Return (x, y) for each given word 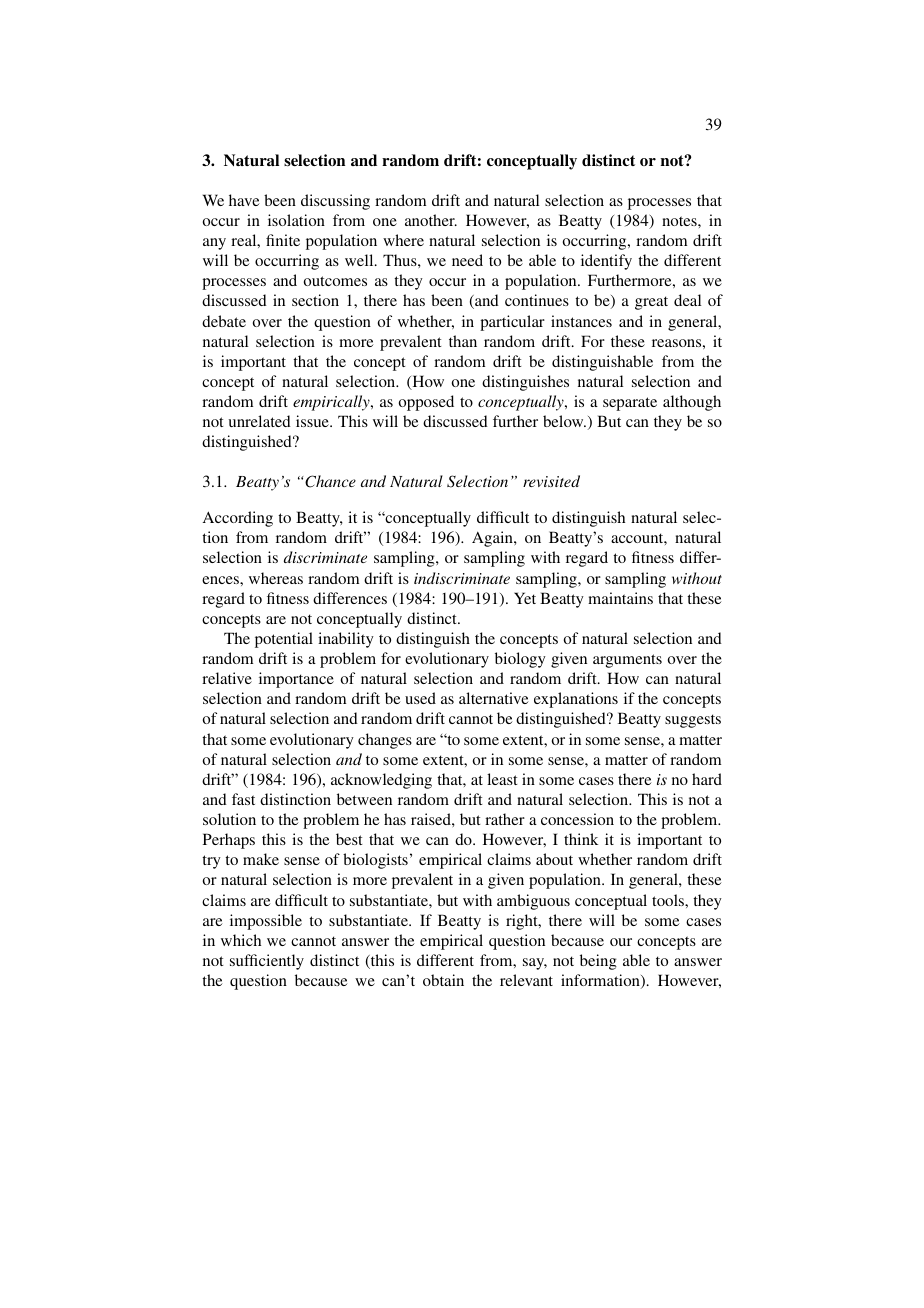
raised (432, 819)
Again (493, 539)
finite (283, 240)
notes (680, 221)
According (238, 519)
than (463, 341)
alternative (494, 698)
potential (284, 640)
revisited (551, 481)
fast (243, 799)
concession (577, 819)
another (431, 220)
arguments (627, 661)
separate (630, 404)
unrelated (260, 421)
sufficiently (267, 962)
